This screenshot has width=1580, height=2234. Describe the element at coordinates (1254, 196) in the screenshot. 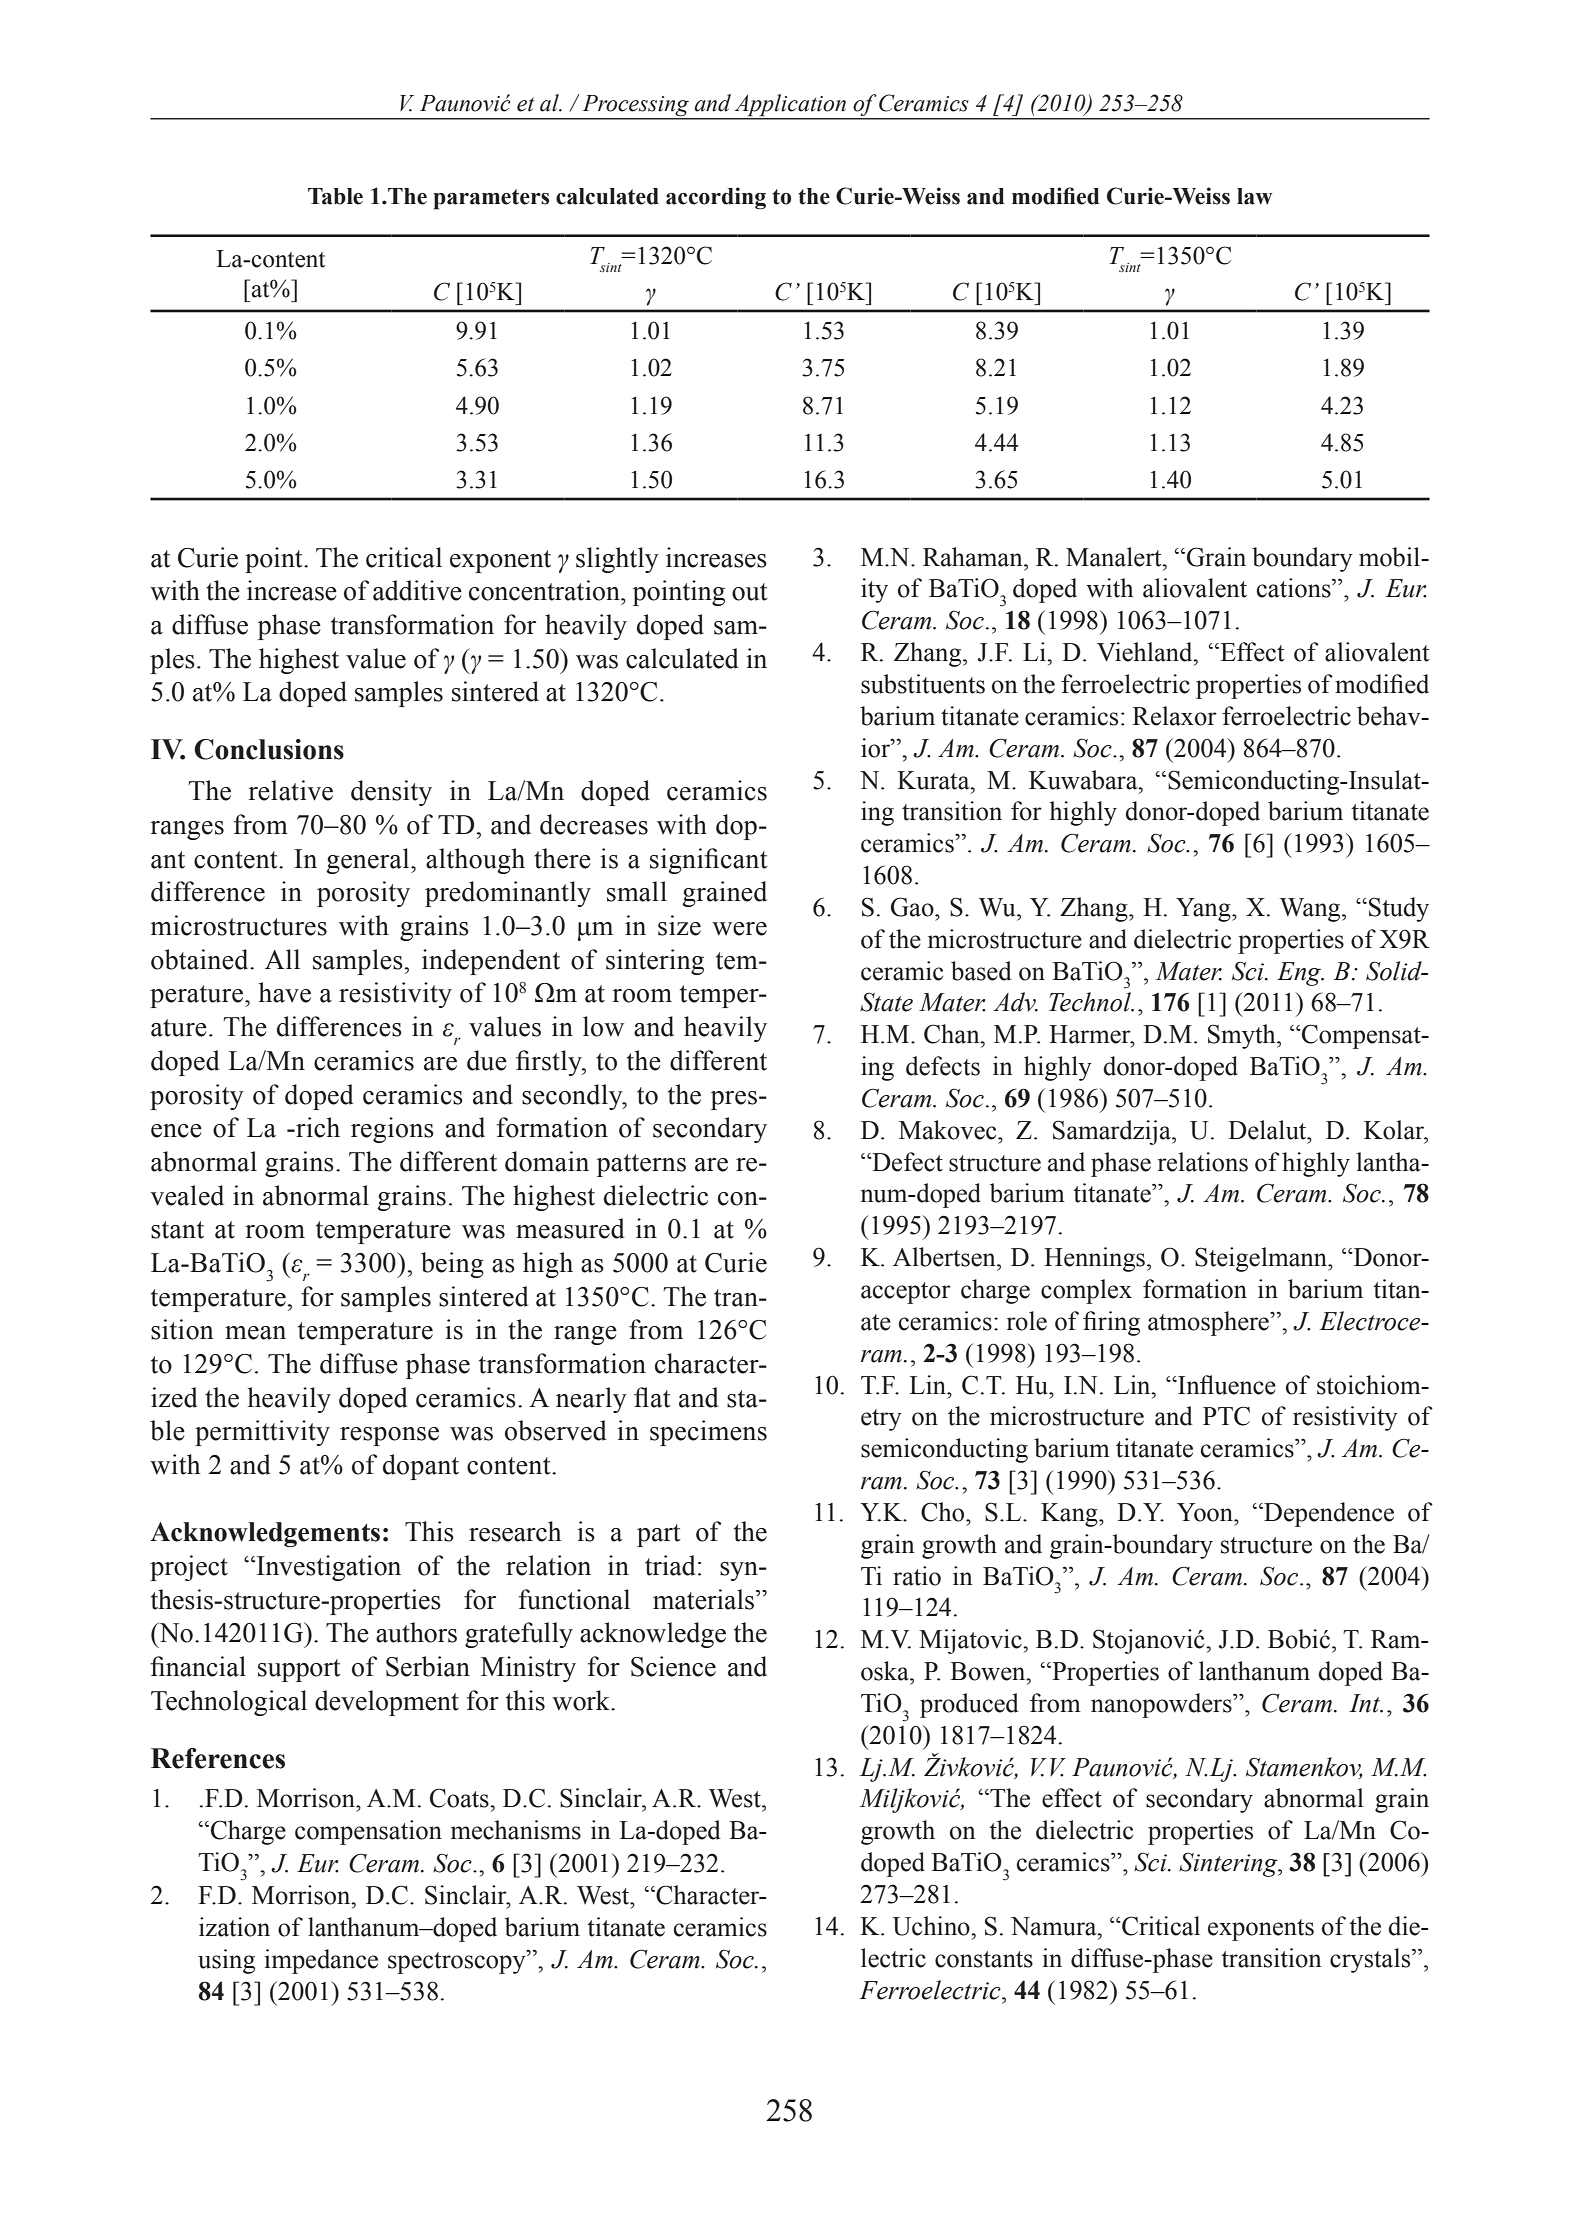

I see `law` at that location.
